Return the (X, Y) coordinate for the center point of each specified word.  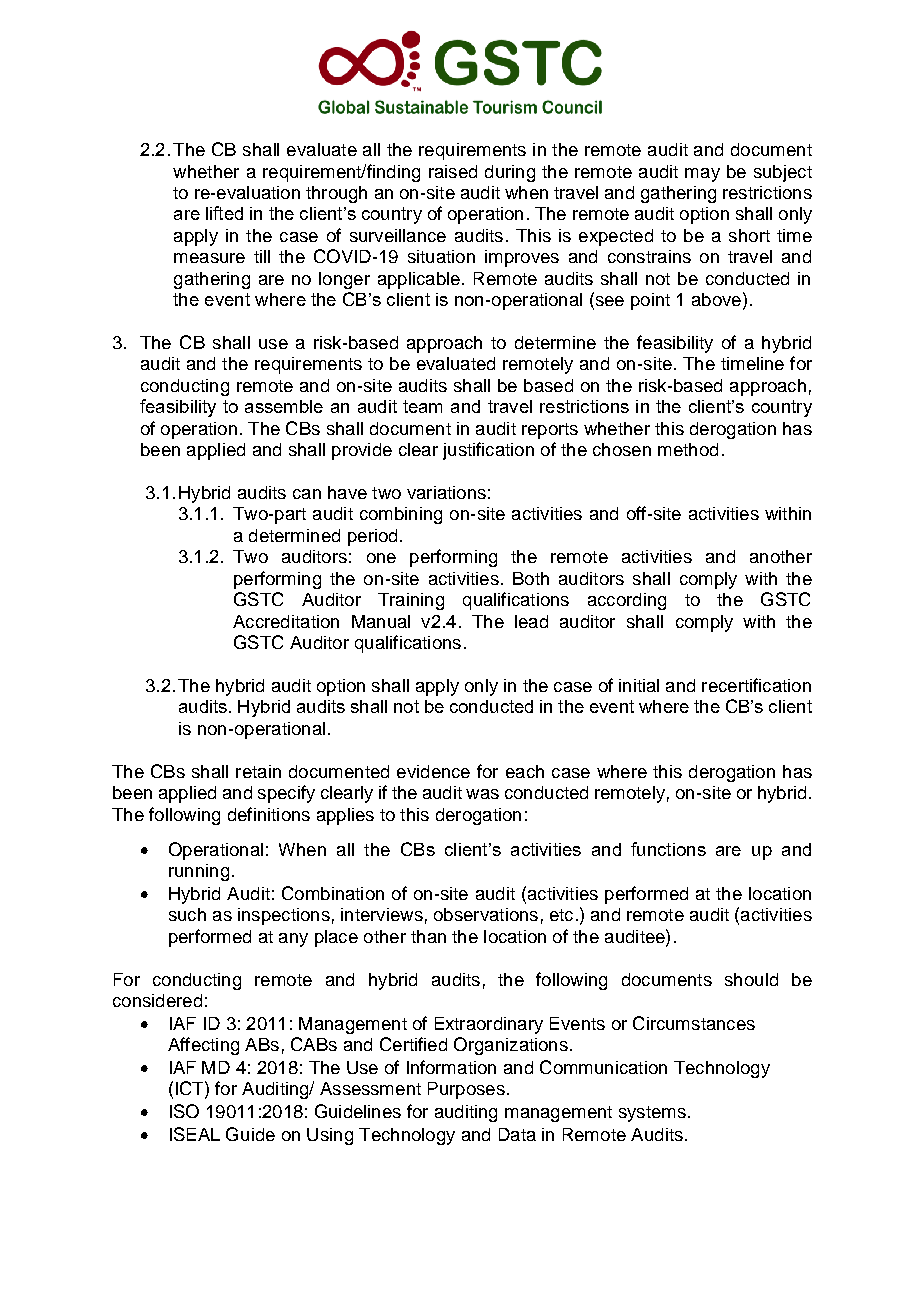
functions (668, 849)
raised (453, 171)
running (199, 872)
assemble (284, 406)
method (688, 449)
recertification (756, 685)
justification (488, 451)
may (702, 175)
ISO (184, 1111)
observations (486, 914)
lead (531, 621)
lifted (224, 213)
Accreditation (286, 621)
